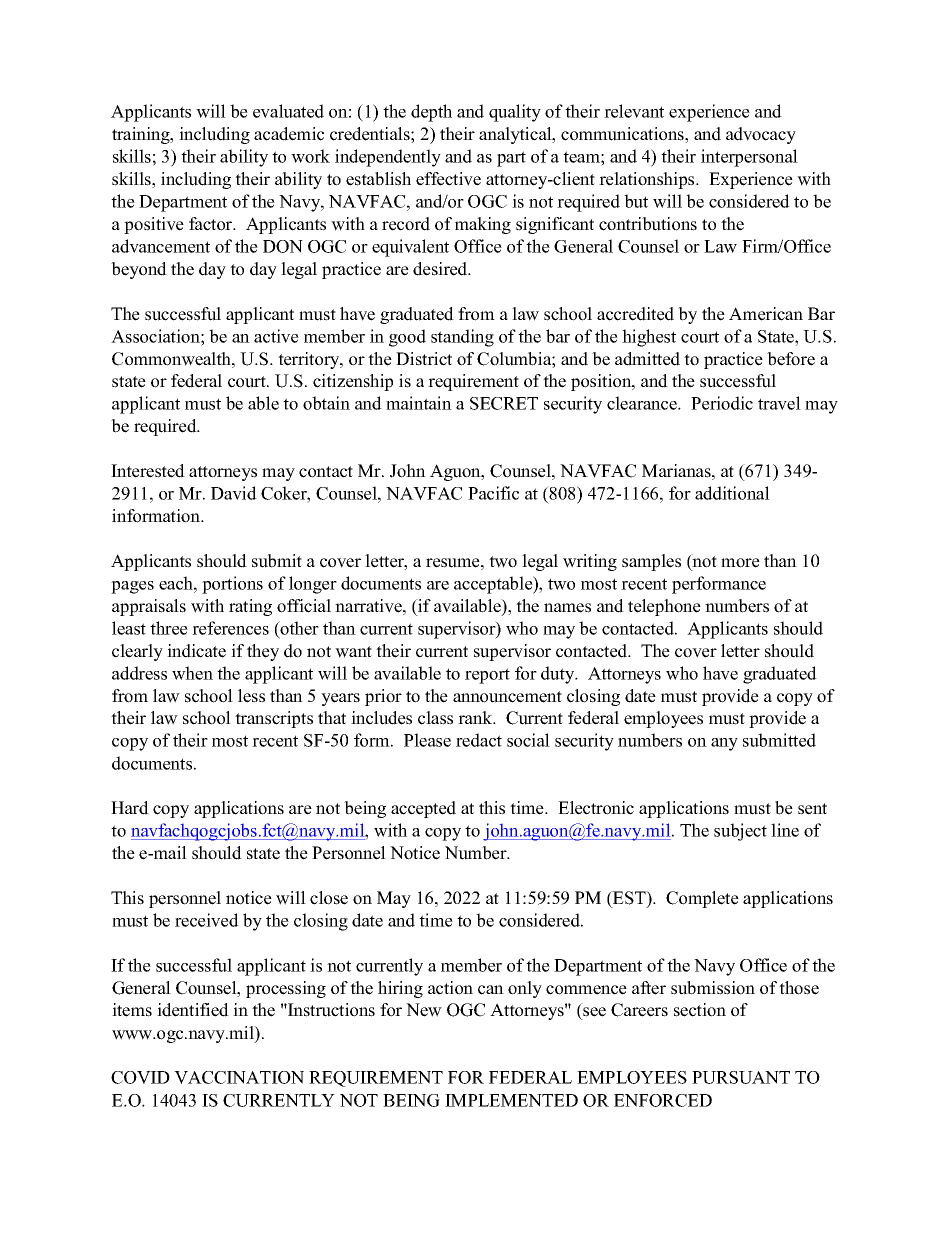 The image size is (952, 1233). What do you see at coordinates (239, 1077) in the screenshot?
I see `VACCINATION` at bounding box center [239, 1077].
